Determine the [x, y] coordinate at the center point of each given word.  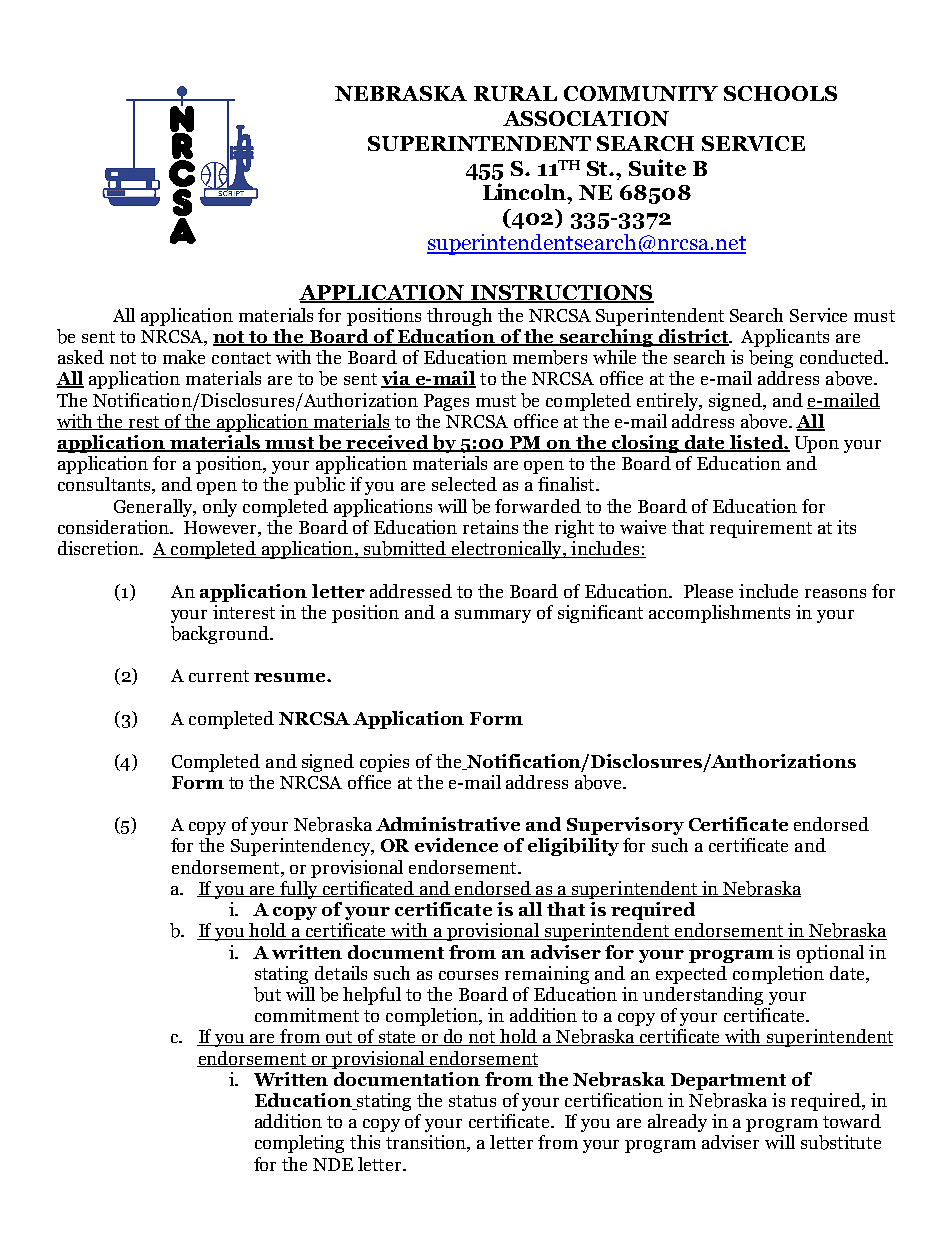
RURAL [515, 93]
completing [299, 1144]
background [221, 635]
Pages [446, 402]
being [771, 359]
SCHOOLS [780, 93]
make [184, 357]
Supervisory [625, 826]
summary [493, 616]
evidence [456, 845]
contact [241, 358]
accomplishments [719, 614]
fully [299, 890]
